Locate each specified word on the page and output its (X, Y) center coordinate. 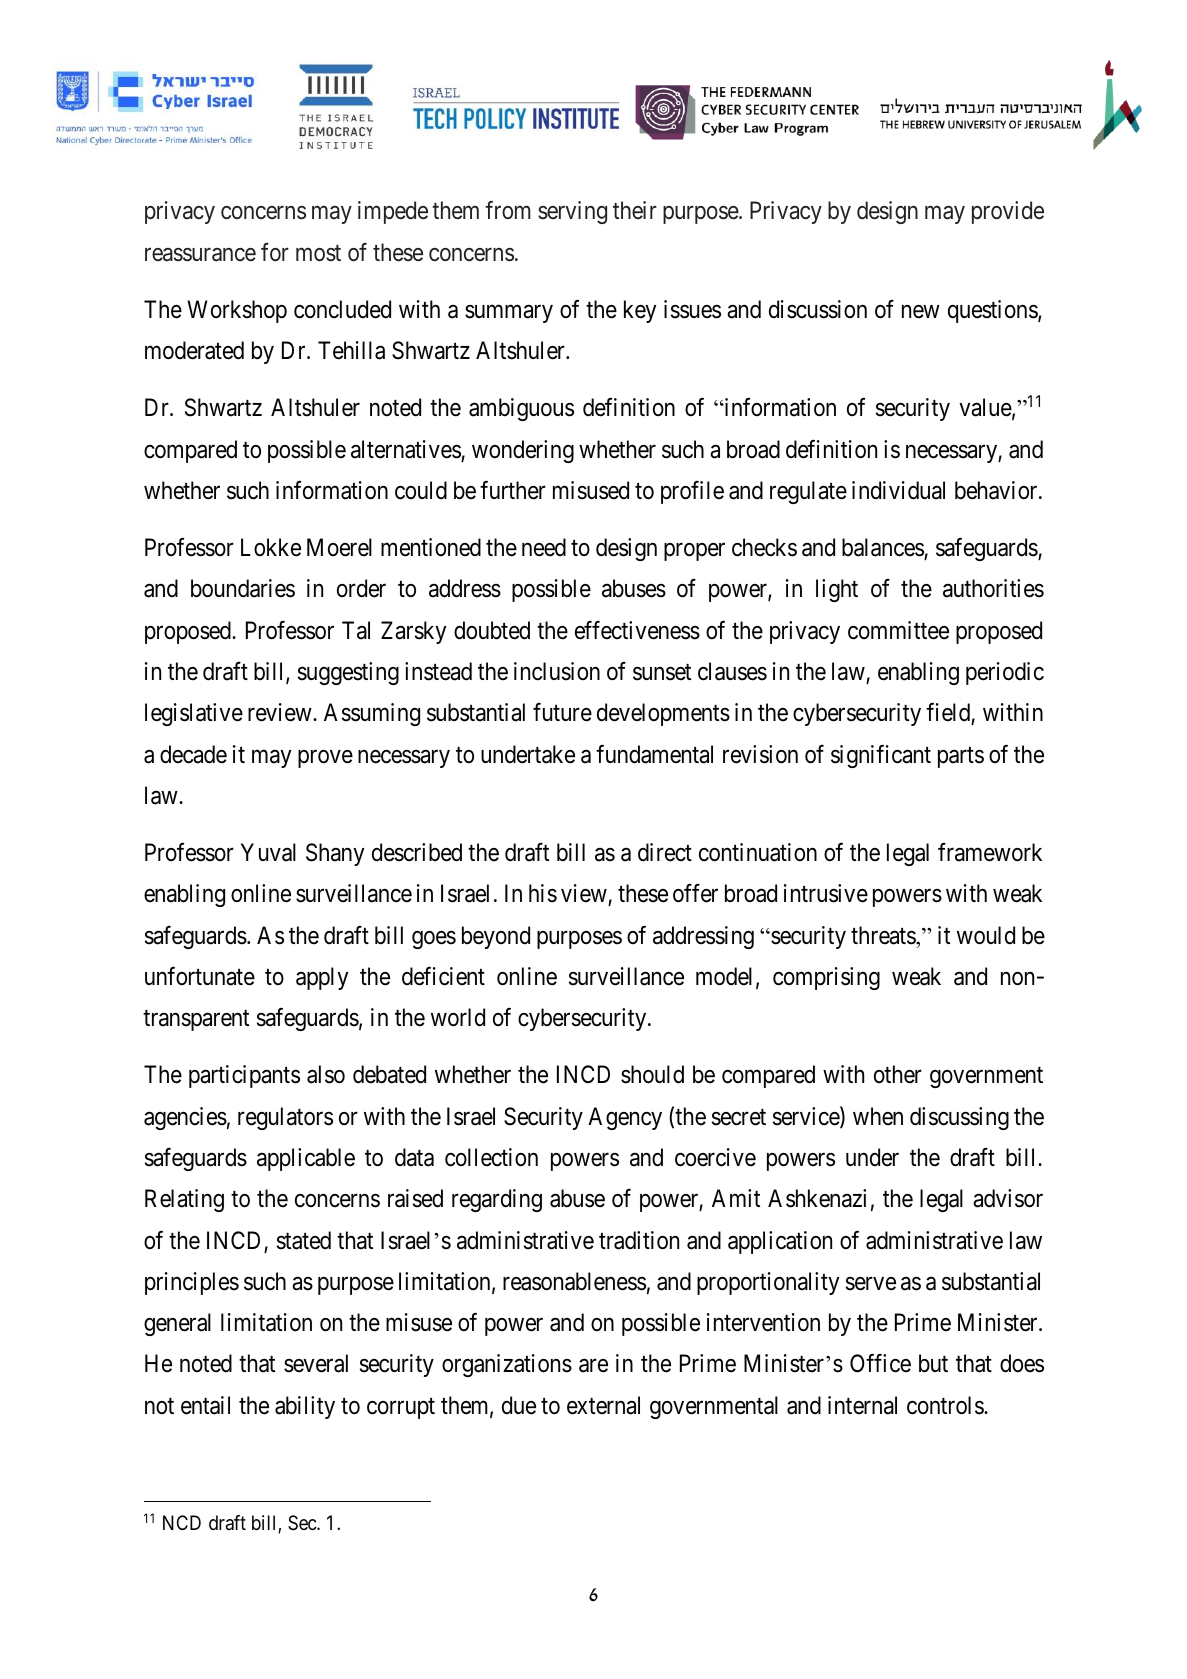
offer (695, 893)
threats (884, 935)
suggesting (348, 673)
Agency (625, 1118)
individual (898, 490)
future (562, 712)
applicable (306, 1159)
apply (322, 978)
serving (572, 212)
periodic (1005, 673)
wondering (523, 451)
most (318, 253)
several (316, 1363)
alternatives (406, 450)
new (921, 312)
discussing (959, 1118)
